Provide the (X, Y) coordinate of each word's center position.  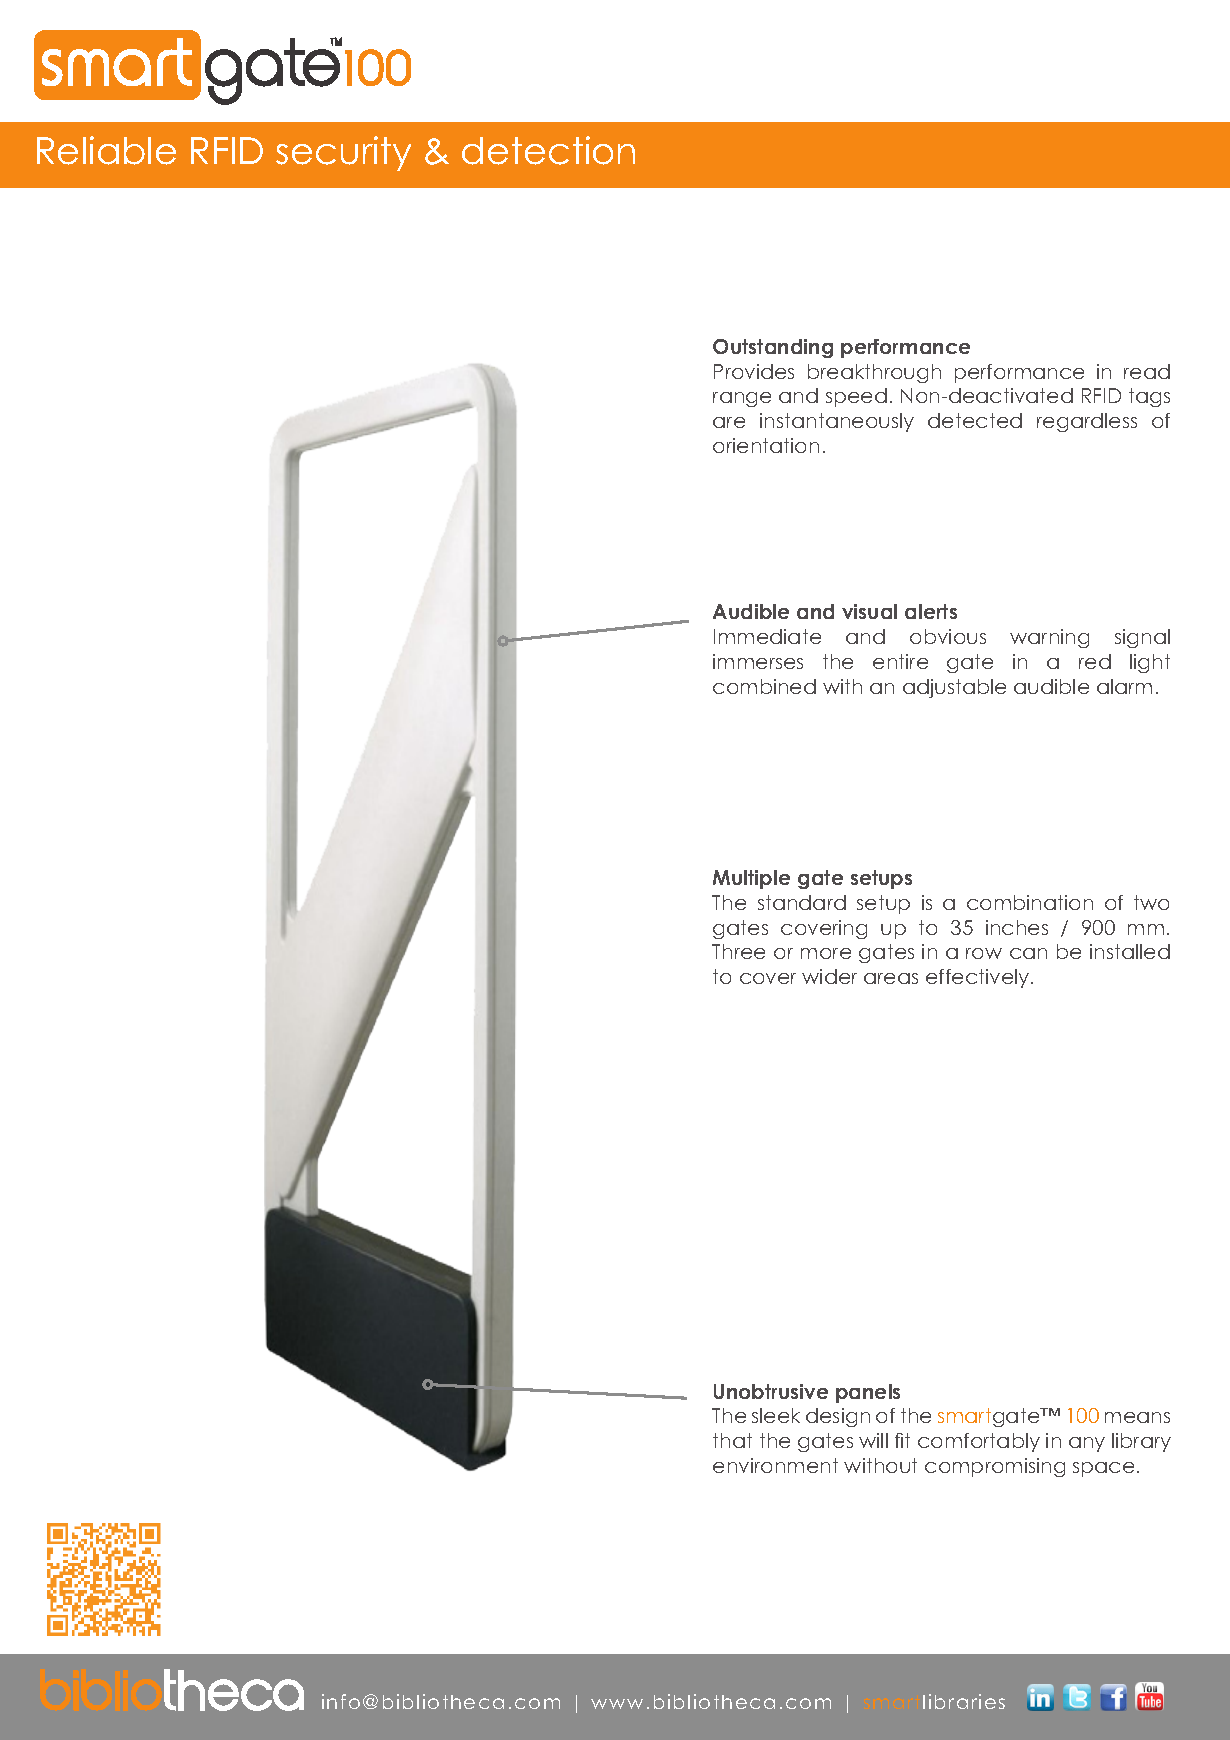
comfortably (979, 1442)
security (343, 153)
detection (548, 150)
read (1147, 371)
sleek (776, 1415)
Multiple (751, 879)
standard (802, 902)
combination (1030, 902)
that (732, 1440)
